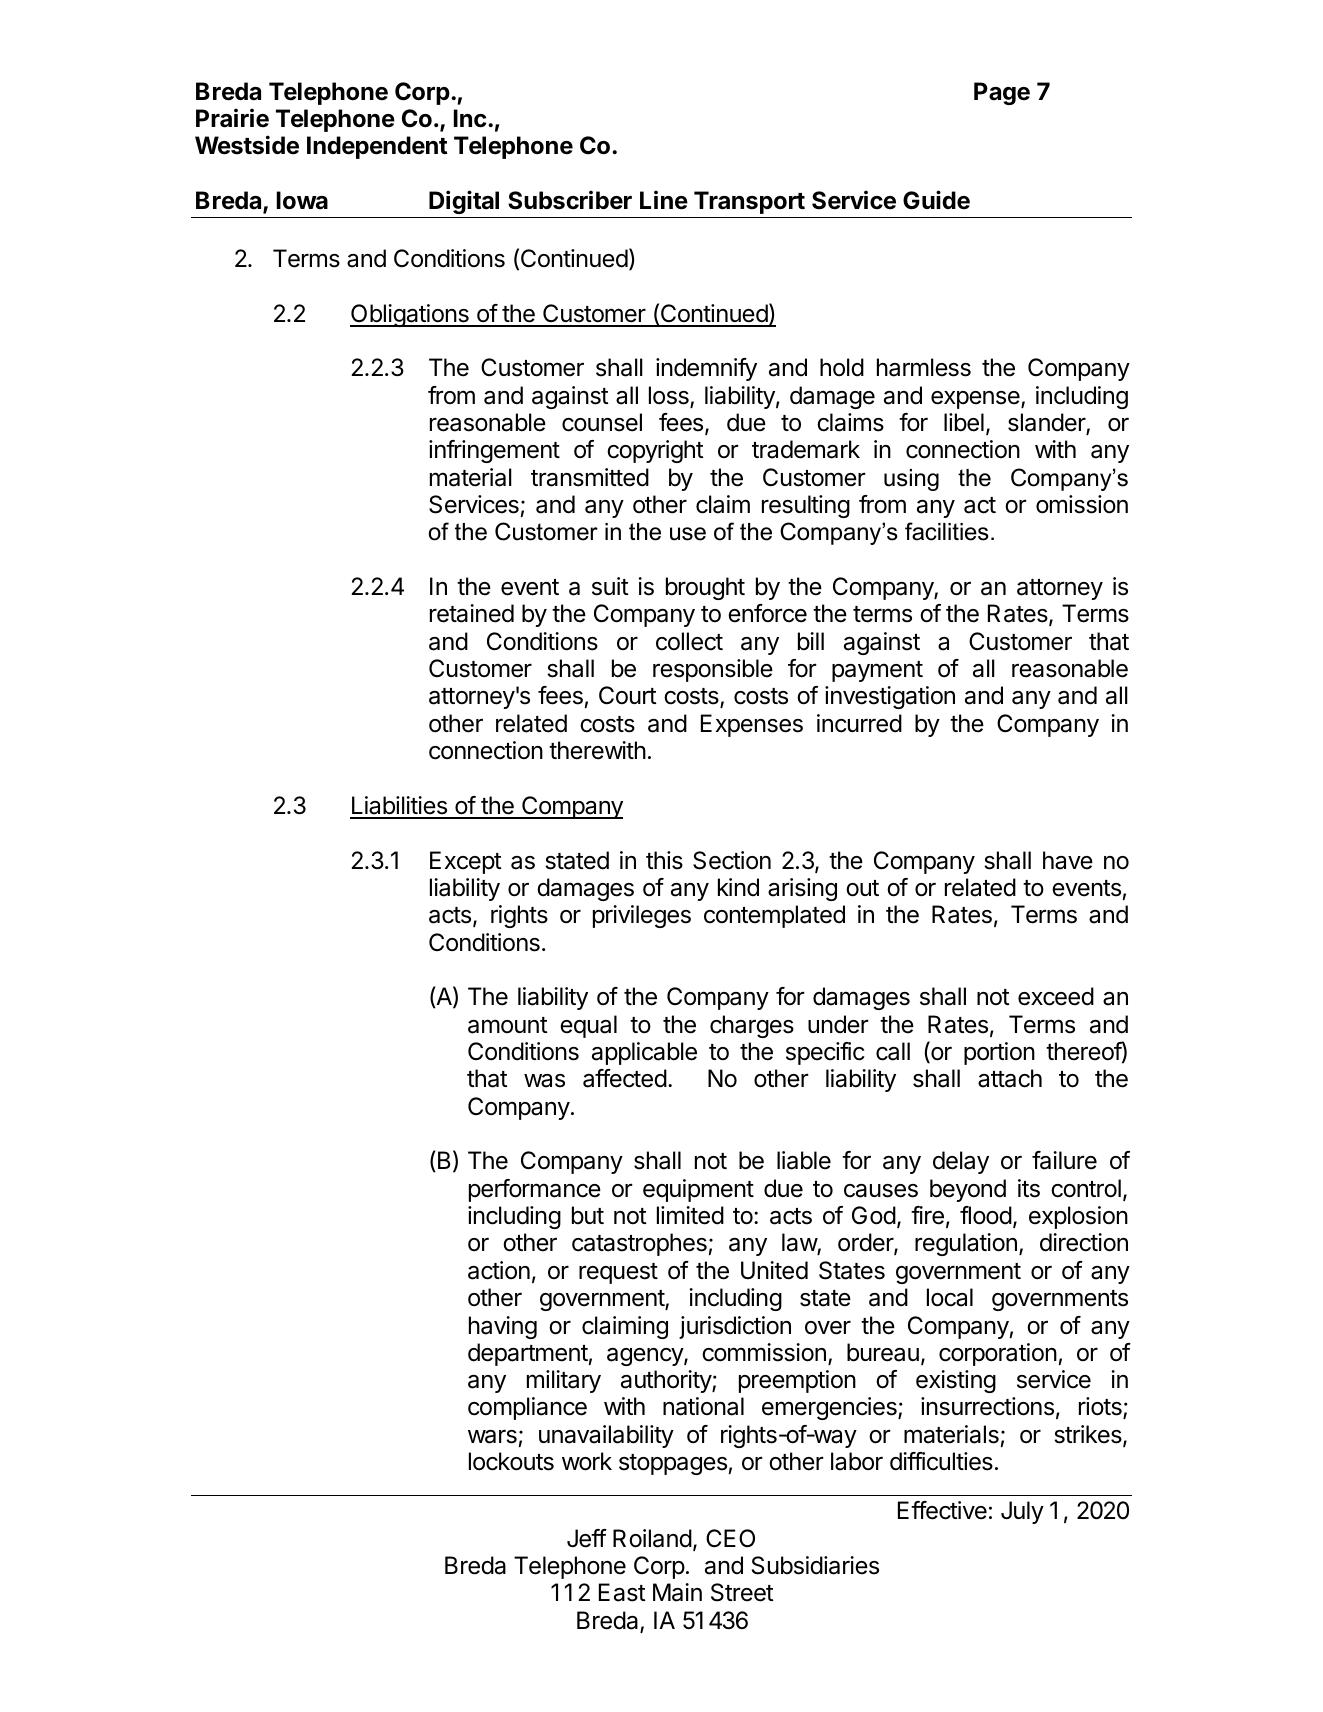 The width and height of the image is (1323, 1712). Describe the element at coordinates (936, 200) in the image. I see `Guide` at that location.
